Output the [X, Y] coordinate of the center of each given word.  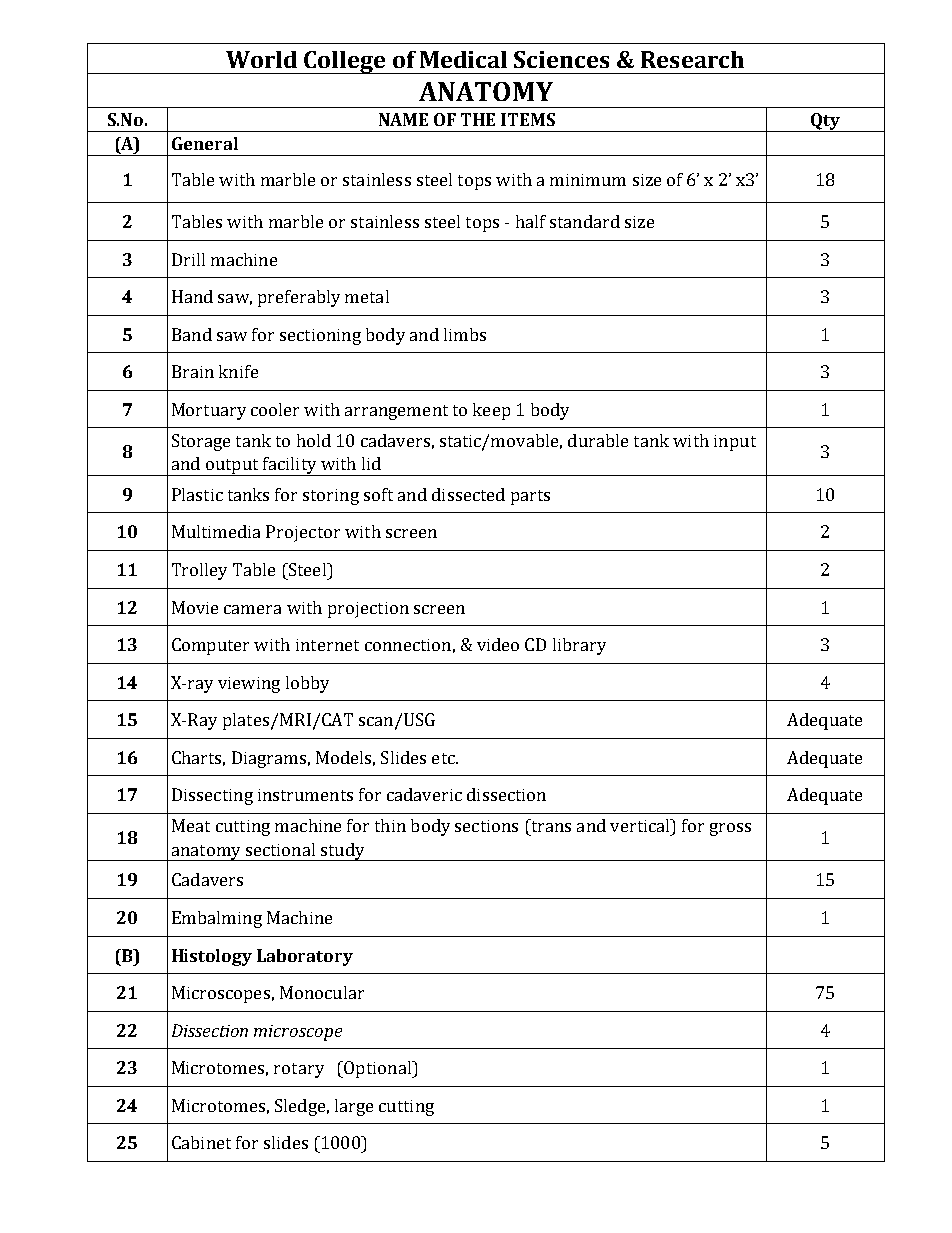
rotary [299, 1070]
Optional [378, 1069]
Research [692, 59]
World [261, 59]
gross [730, 829]
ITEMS [528, 119]
